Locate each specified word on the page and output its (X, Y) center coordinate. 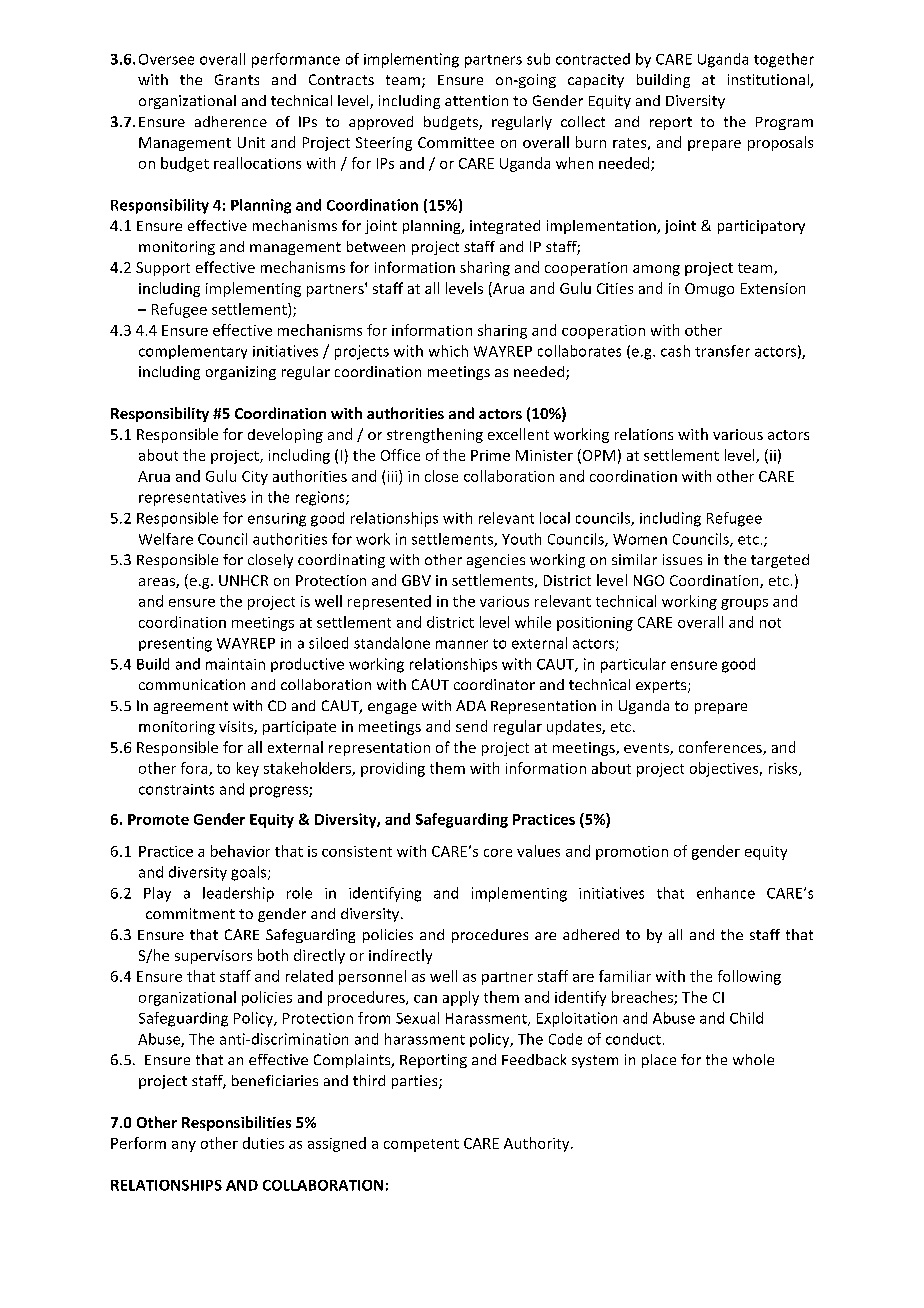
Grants (237, 79)
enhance (726, 893)
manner (462, 644)
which (448, 351)
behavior (240, 851)
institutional (769, 81)
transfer (722, 351)
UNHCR (243, 580)
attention (476, 100)
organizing (241, 373)
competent (421, 1145)
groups (744, 604)
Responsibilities (236, 1123)
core (498, 853)
